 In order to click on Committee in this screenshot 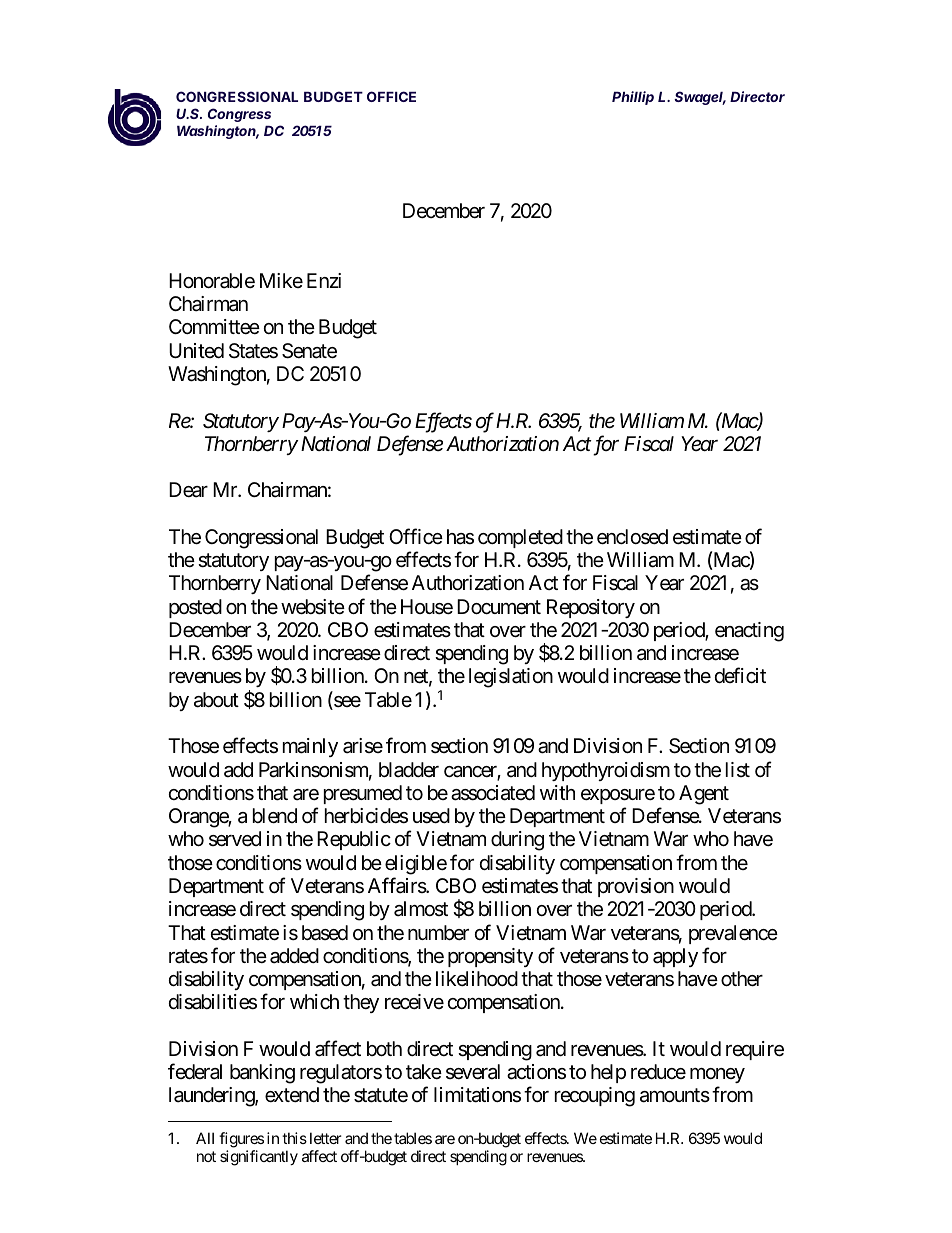, I will do `click(214, 326)`.
